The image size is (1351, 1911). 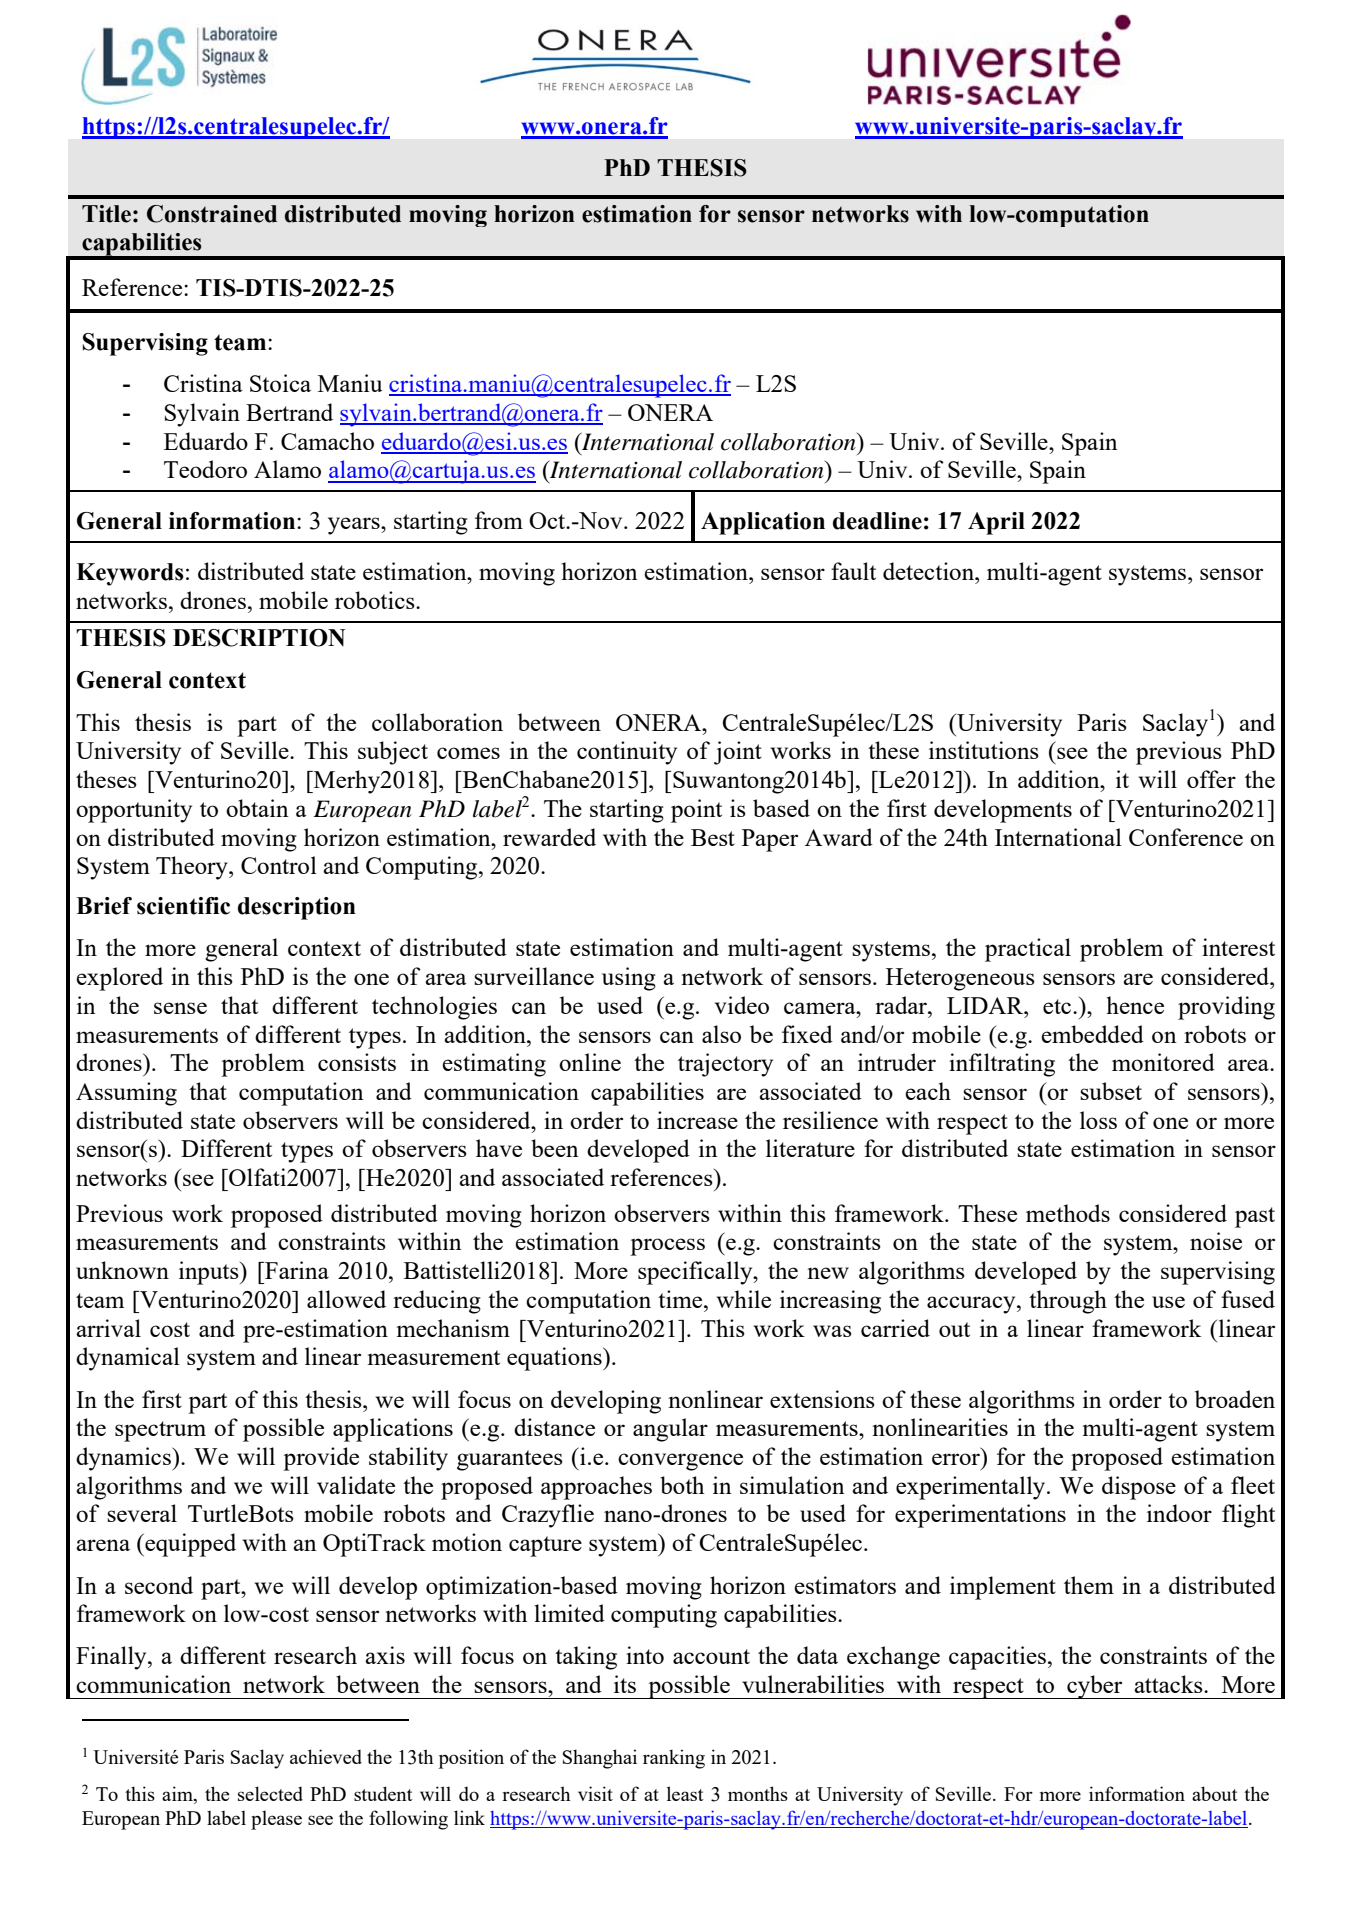 What do you see at coordinates (270, 1793) in the screenshot?
I see `selected` at bounding box center [270, 1793].
